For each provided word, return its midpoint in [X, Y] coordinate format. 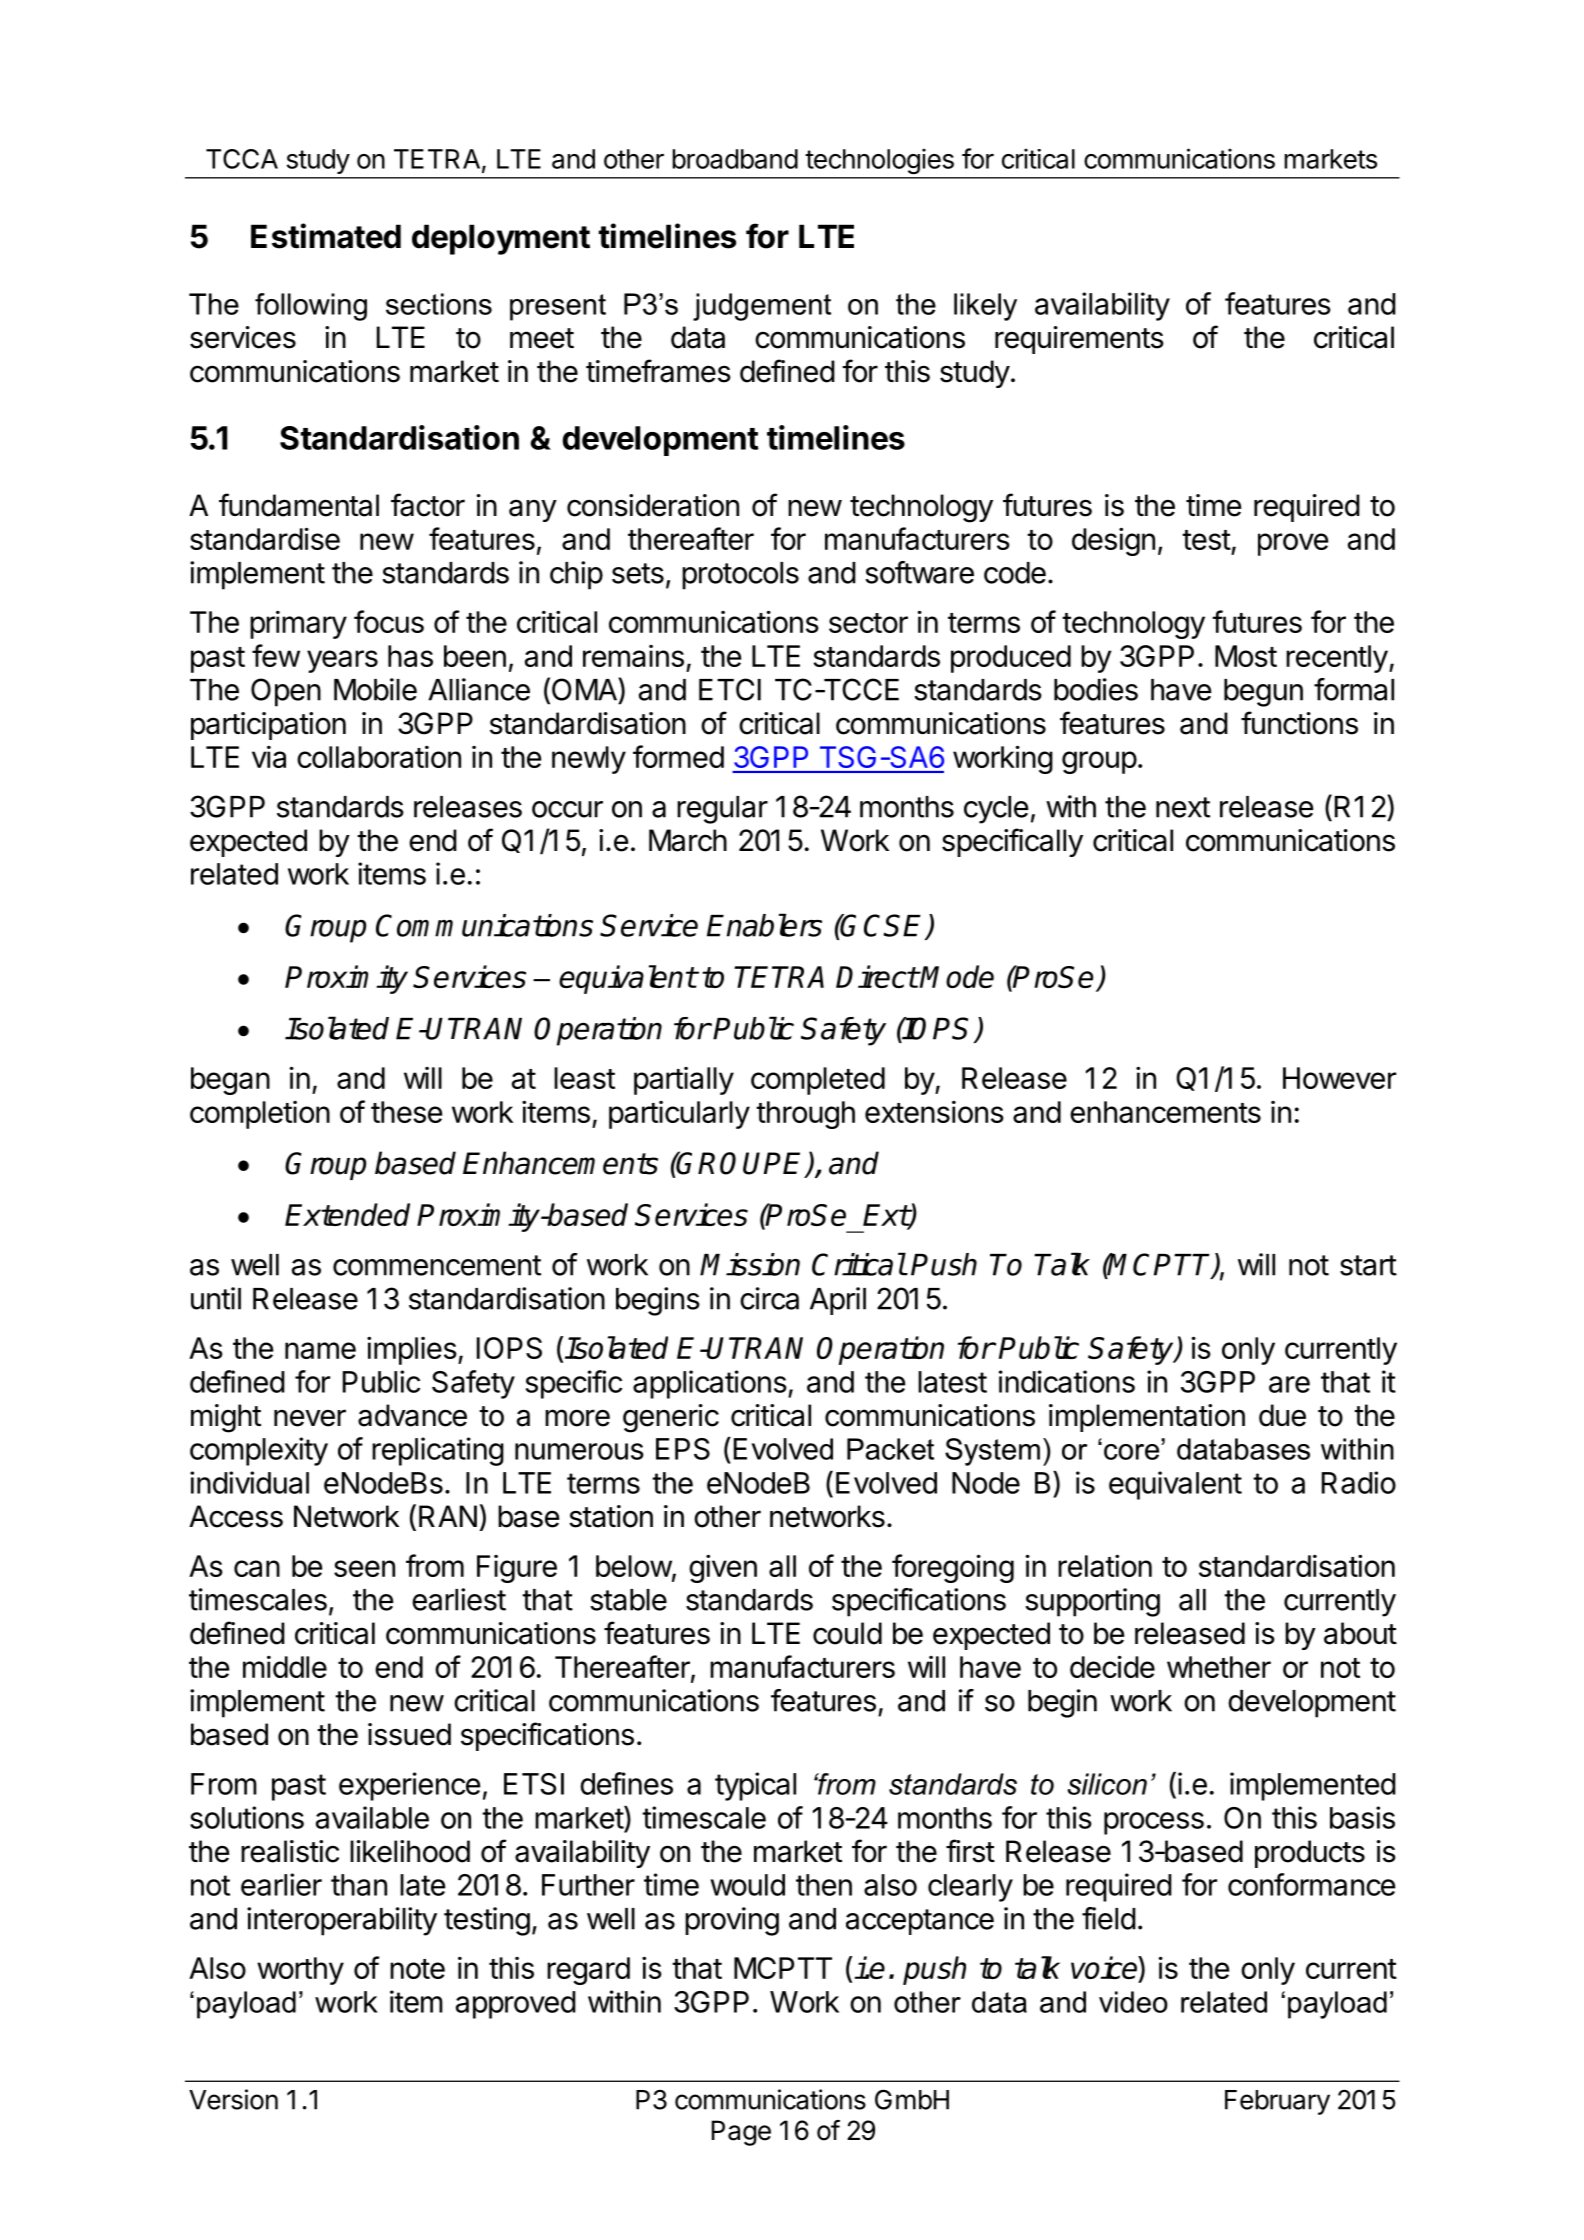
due [1282, 1415]
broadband [735, 159]
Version [233, 2099]
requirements [1079, 340]
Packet [890, 1449]
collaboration [379, 757]
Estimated [326, 236]
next [1183, 807]
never [310, 1418]
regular [722, 810]
